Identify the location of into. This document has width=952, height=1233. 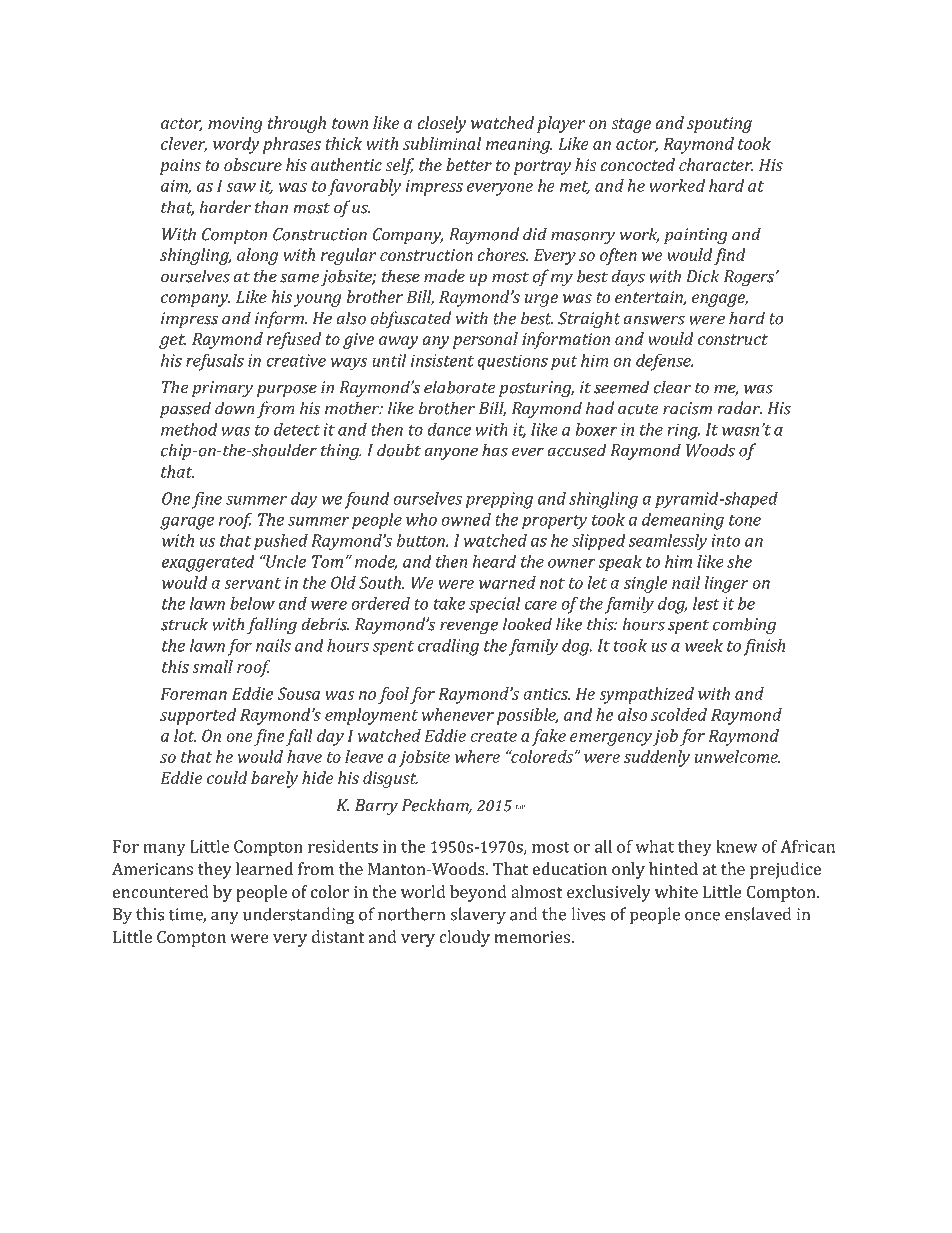
(725, 540).
